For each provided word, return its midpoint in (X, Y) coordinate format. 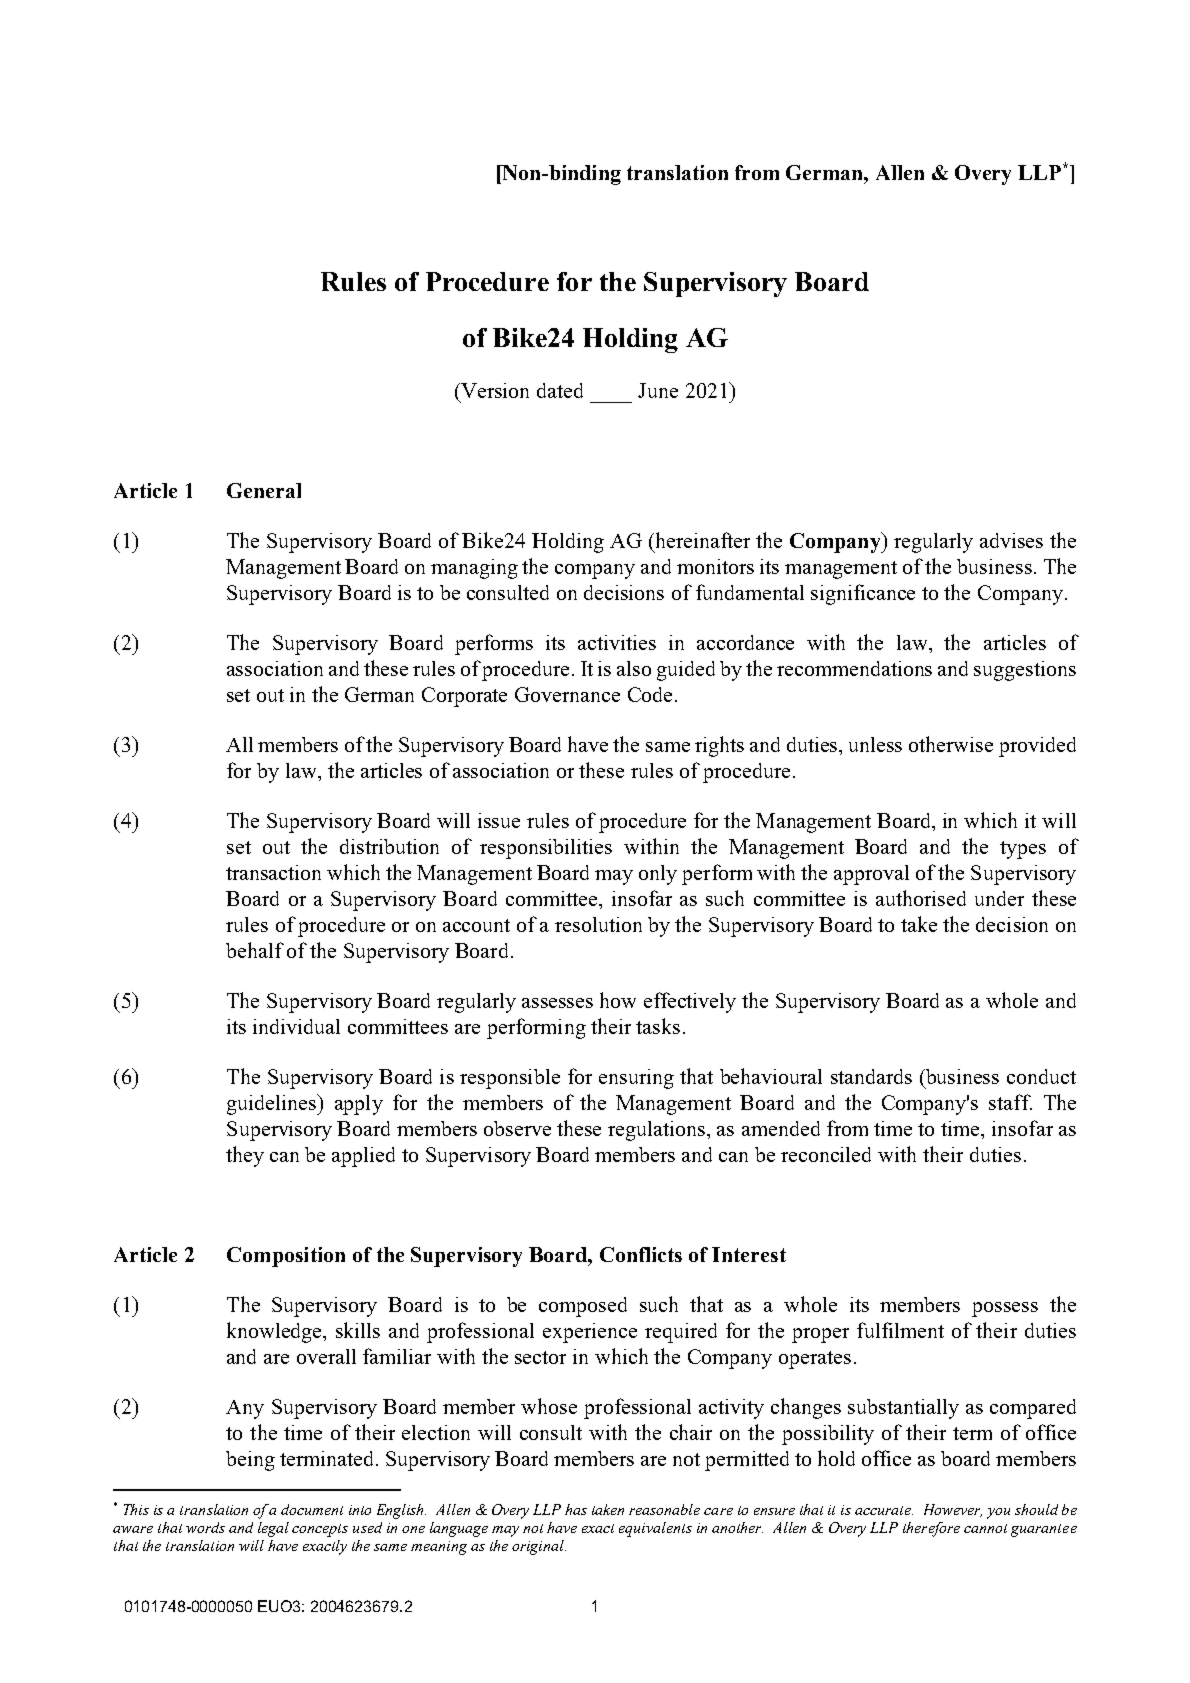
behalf (255, 950)
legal (273, 1529)
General (264, 490)
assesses (557, 1003)
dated (560, 390)
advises (1011, 540)
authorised (921, 898)
